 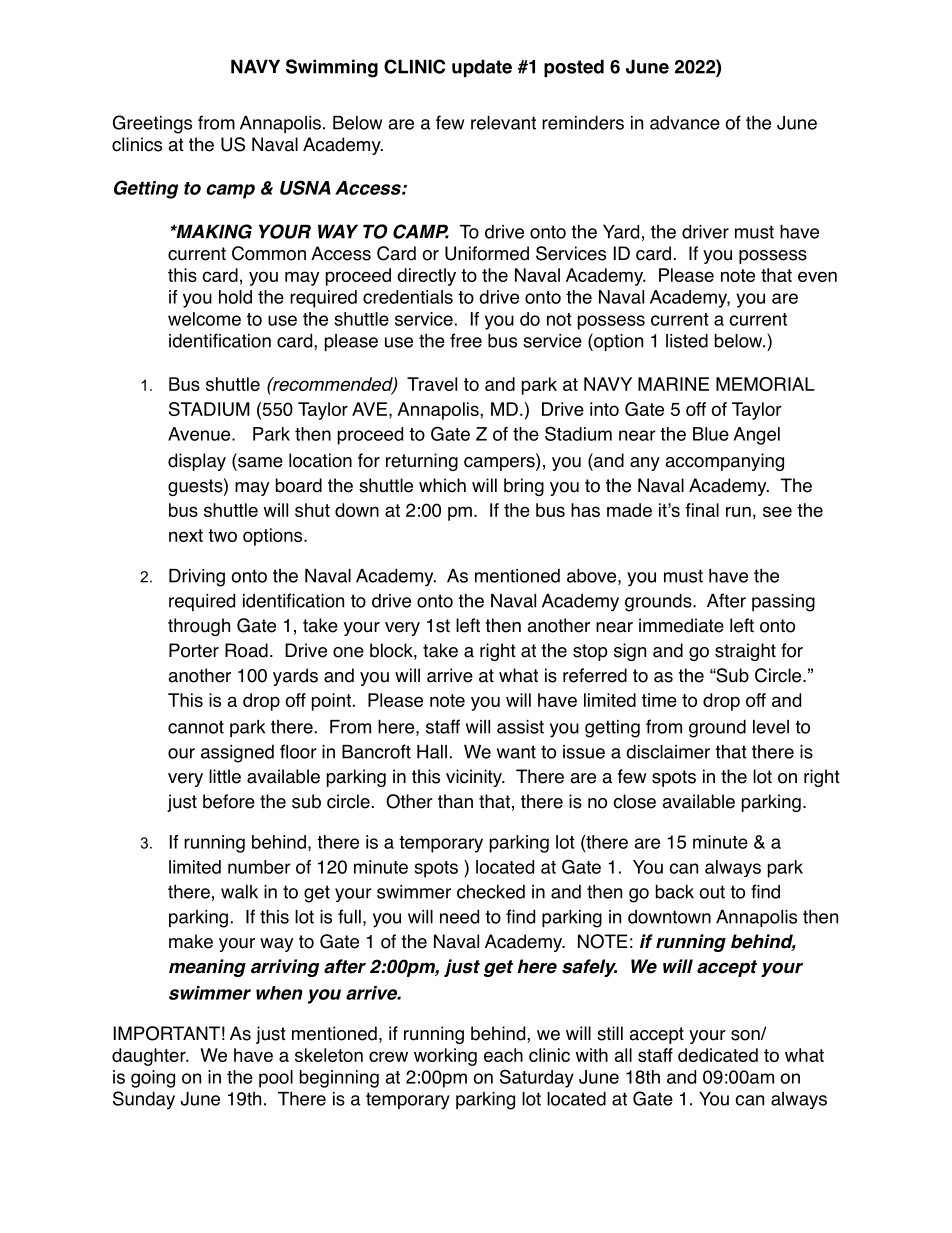 I want to click on want, so click(x=516, y=752).
